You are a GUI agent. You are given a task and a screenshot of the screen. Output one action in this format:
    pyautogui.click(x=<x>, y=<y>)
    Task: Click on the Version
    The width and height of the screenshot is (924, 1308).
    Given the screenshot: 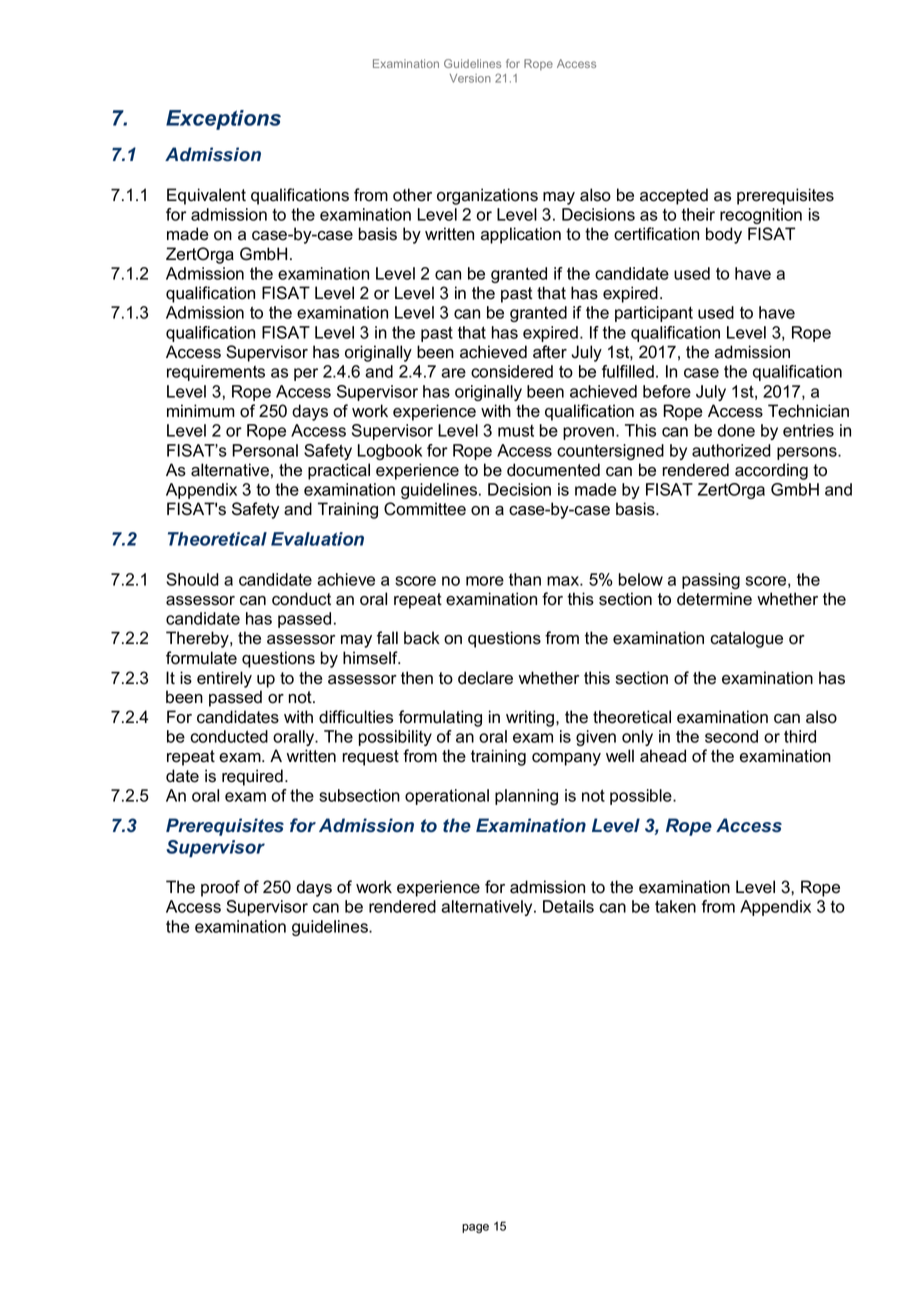 What is the action you would take?
    pyautogui.click(x=470, y=78)
